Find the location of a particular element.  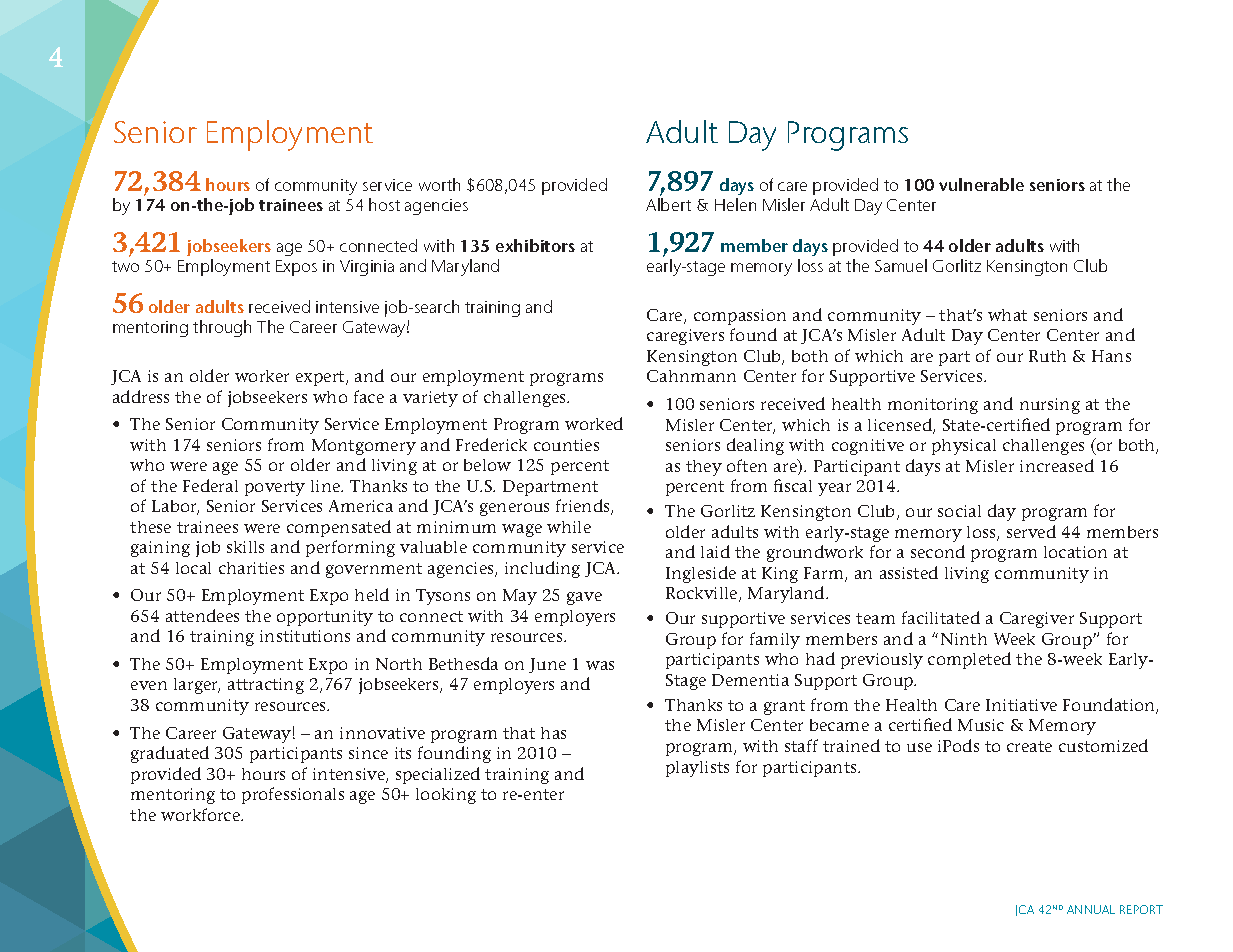

served is located at coordinates (1031, 531).
